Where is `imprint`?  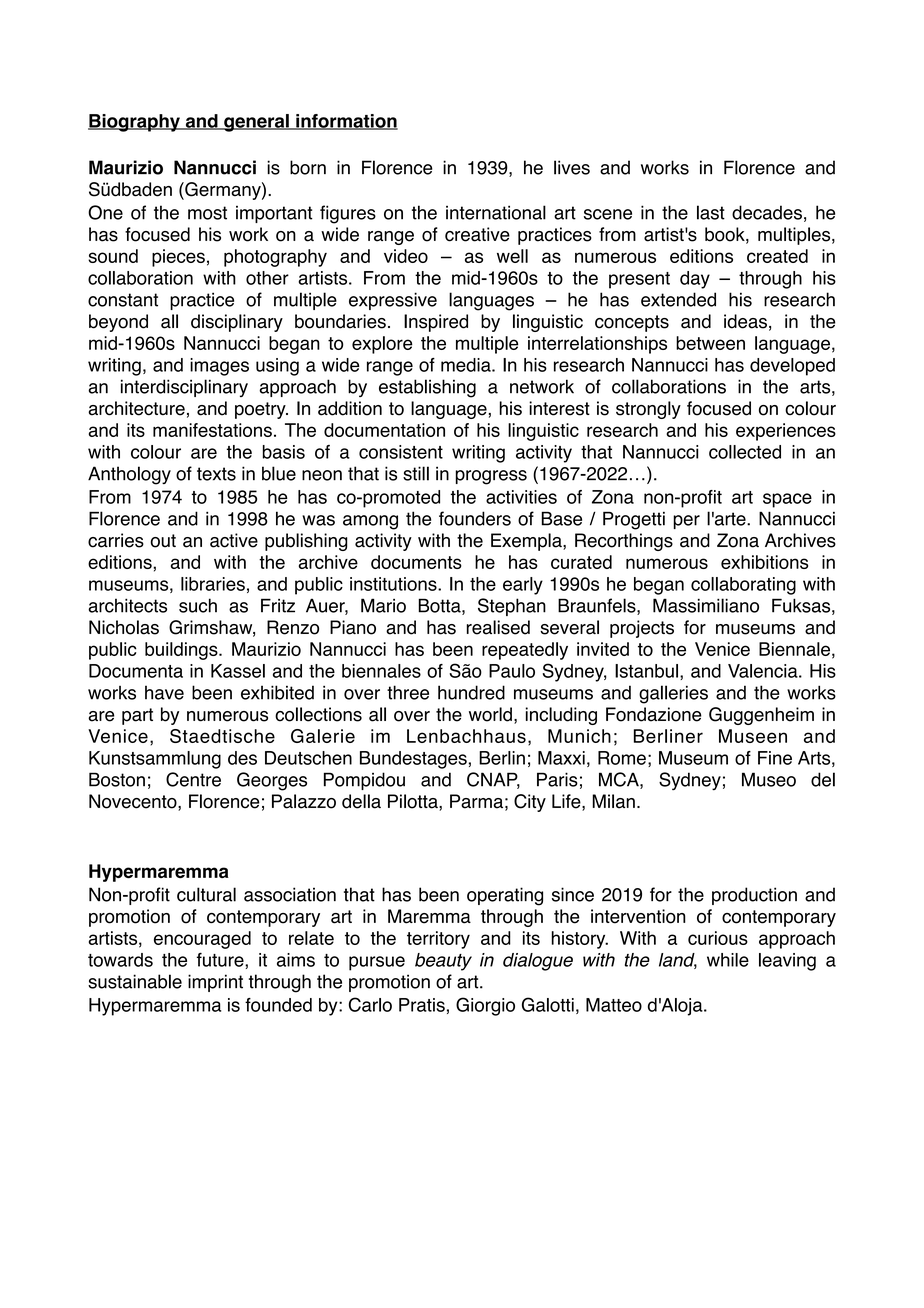 imprint is located at coordinates (215, 983).
